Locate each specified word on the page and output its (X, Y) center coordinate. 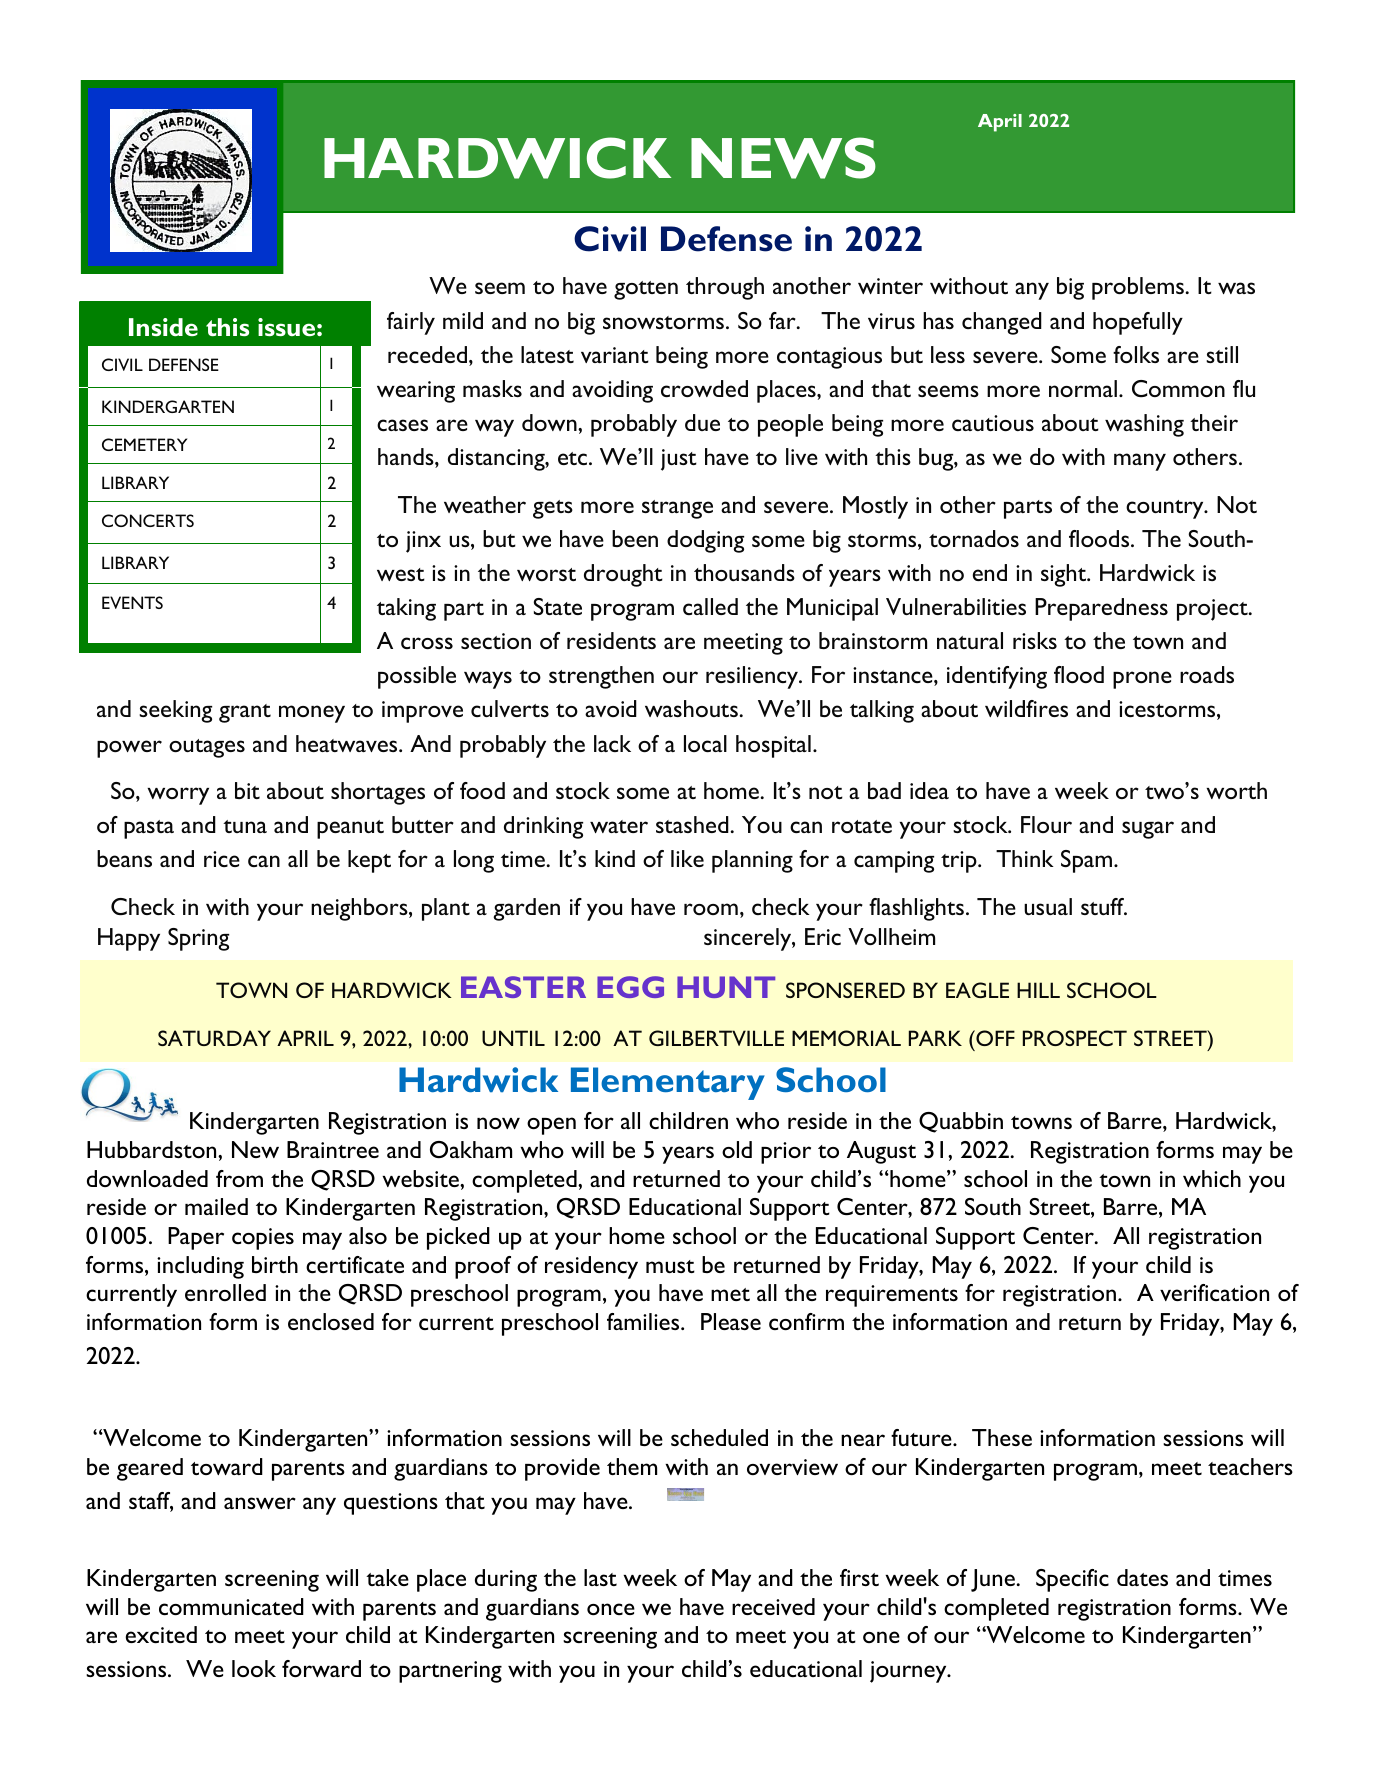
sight (1064, 575)
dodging (705, 541)
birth (275, 1264)
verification (1214, 1292)
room (711, 909)
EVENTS (132, 602)
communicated (231, 1606)
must (670, 1266)
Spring (198, 939)
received (773, 1606)
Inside (163, 327)
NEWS (783, 158)
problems (1138, 288)
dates (1142, 1577)
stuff (1103, 906)
